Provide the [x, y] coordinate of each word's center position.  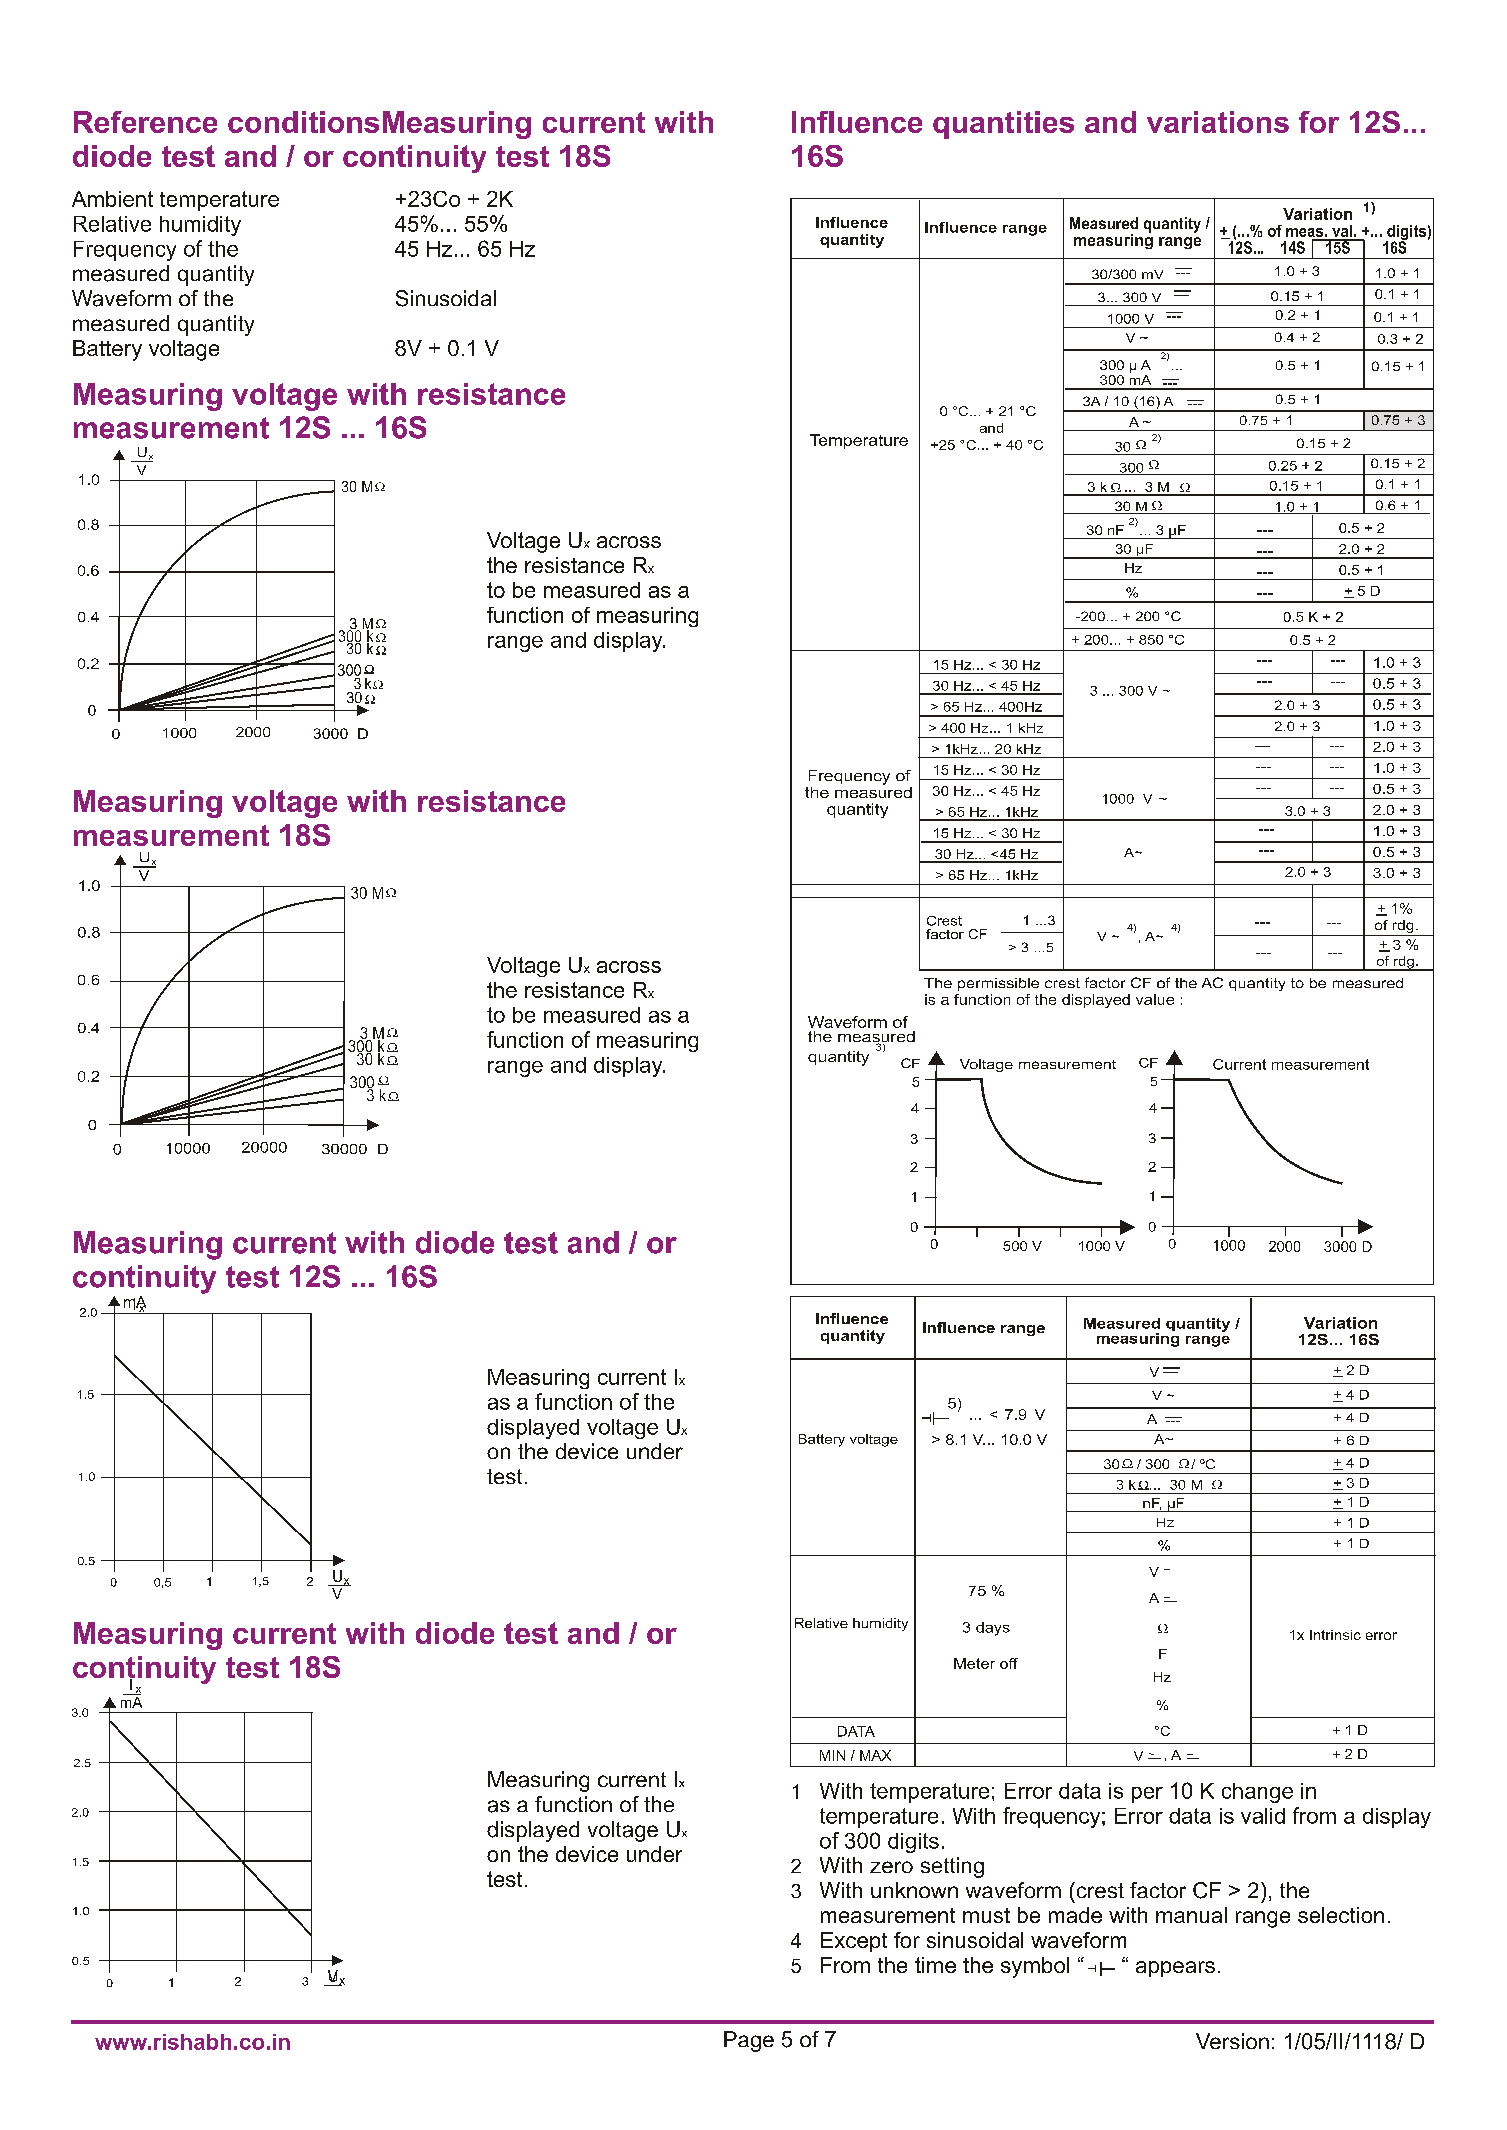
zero [891, 1867]
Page [749, 2041]
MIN [832, 1755]
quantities [1003, 125]
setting [952, 1867]
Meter [974, 1663]
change [1257, 1793]
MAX [875, 1755]
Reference [145, 122]
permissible [998, 984]
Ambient [112, 199]
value [1155, 999]
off [1009, 1663]
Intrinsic [1335, 1635]
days [993, 1629]
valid [1263, 1816]
